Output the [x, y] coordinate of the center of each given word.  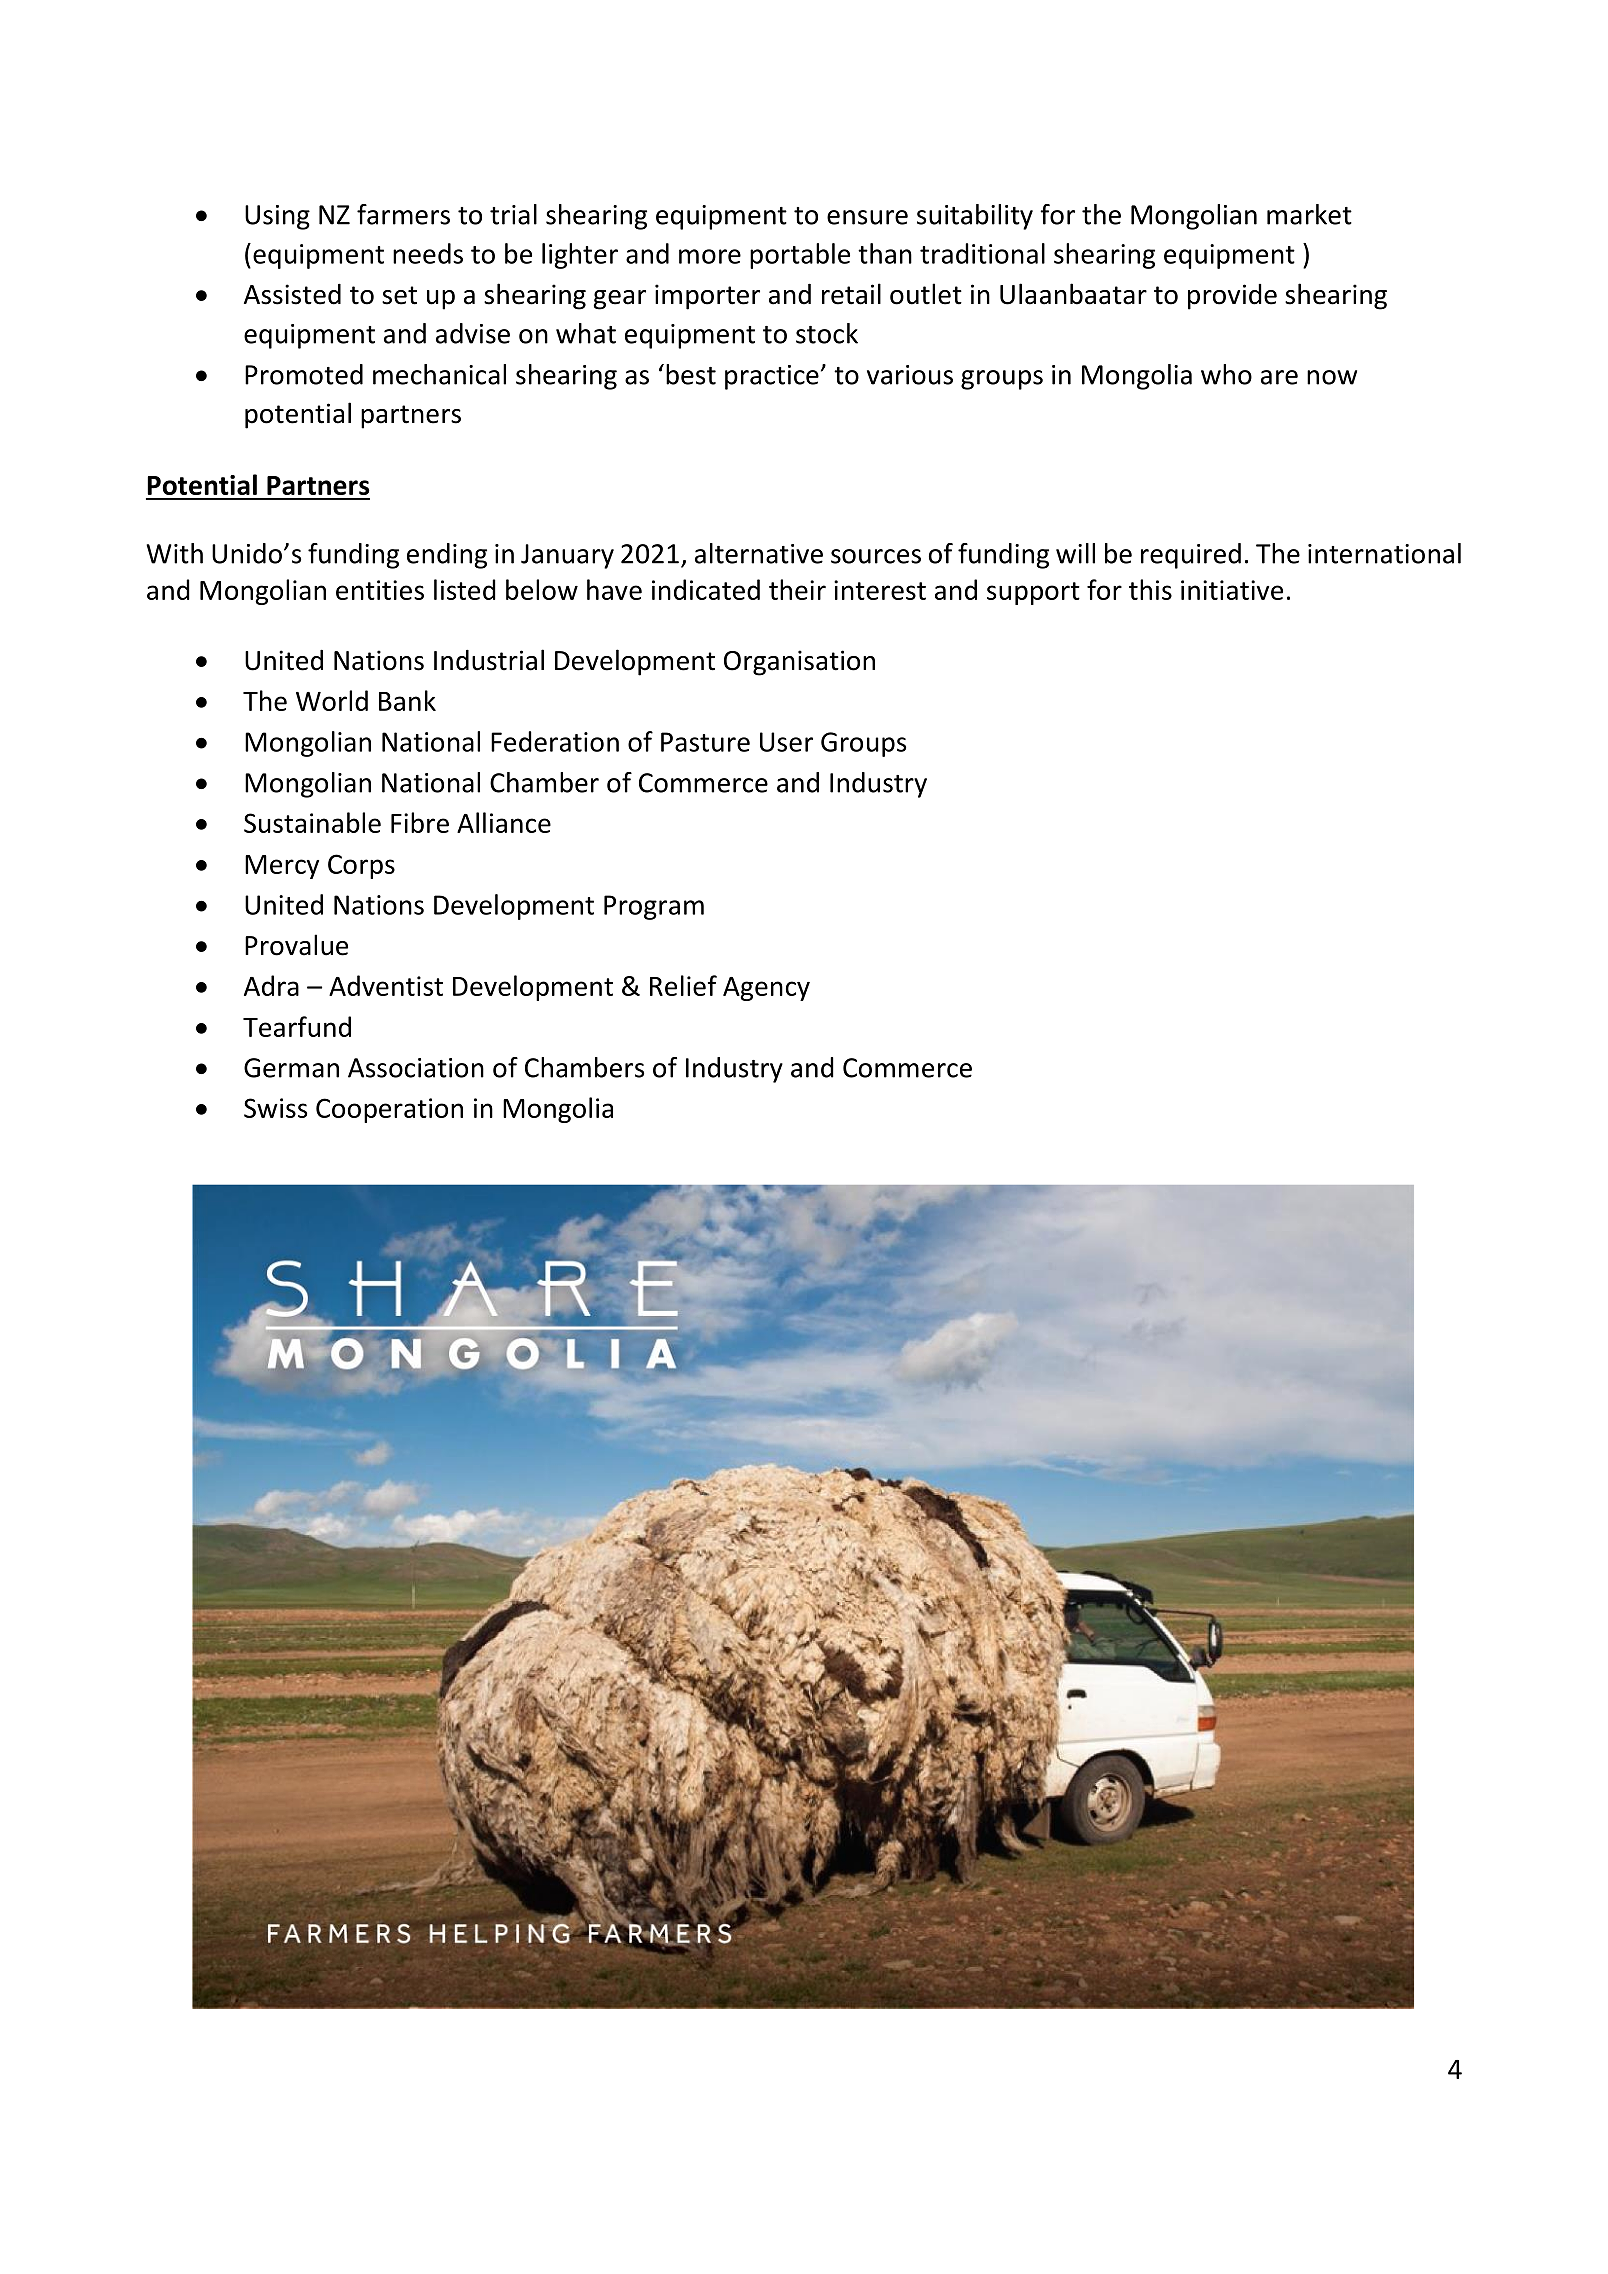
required [1191, 556]
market [1309, 214]
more [710, 256]
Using [277, 217]
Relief [683, 985]
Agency [766, 989]
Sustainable [312, 822]
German [291, 1068]
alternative [759, 553]
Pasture [705, 742]
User [786, 742]
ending [447, 556]
